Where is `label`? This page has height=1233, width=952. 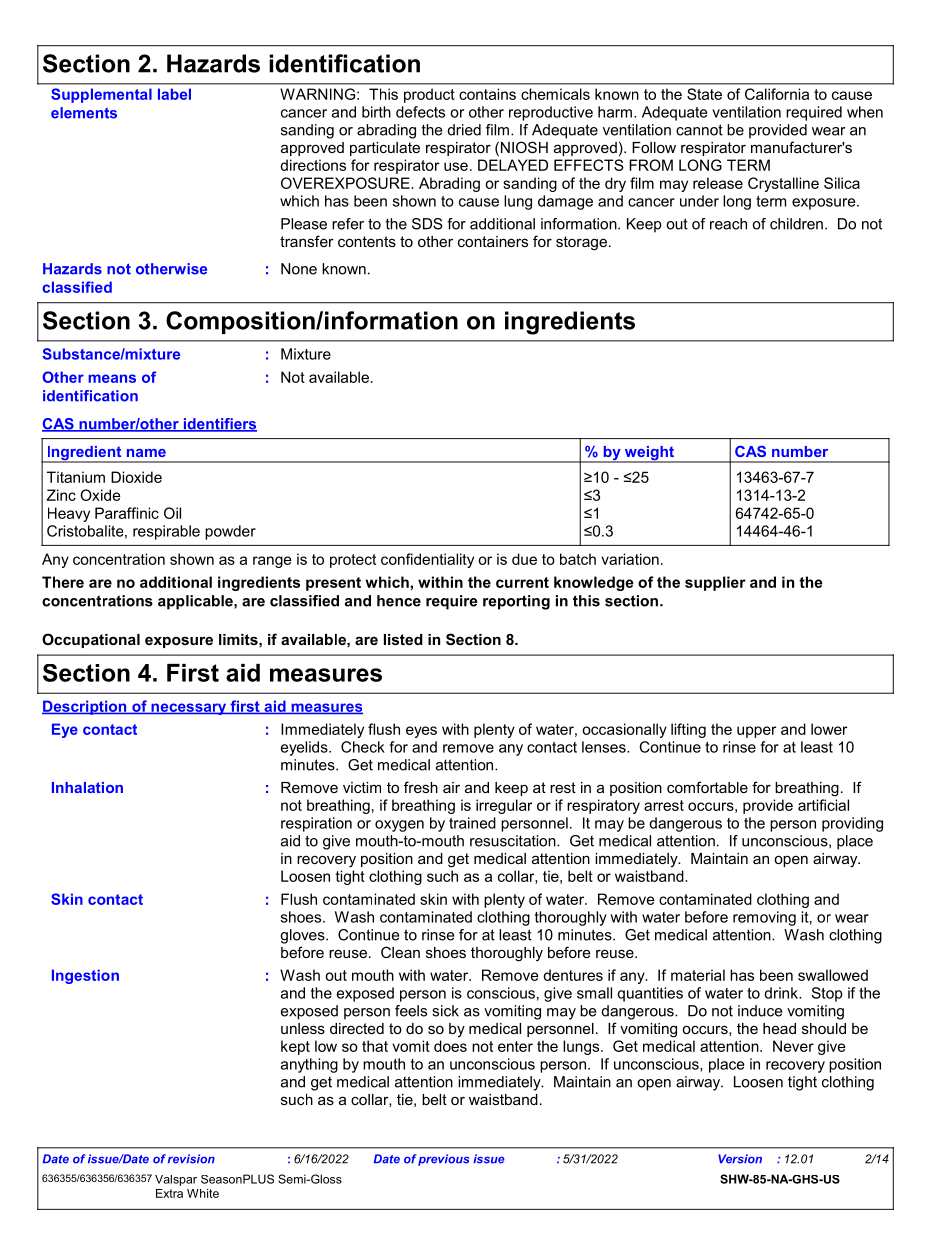 label is located at coordinates (174, 94).
